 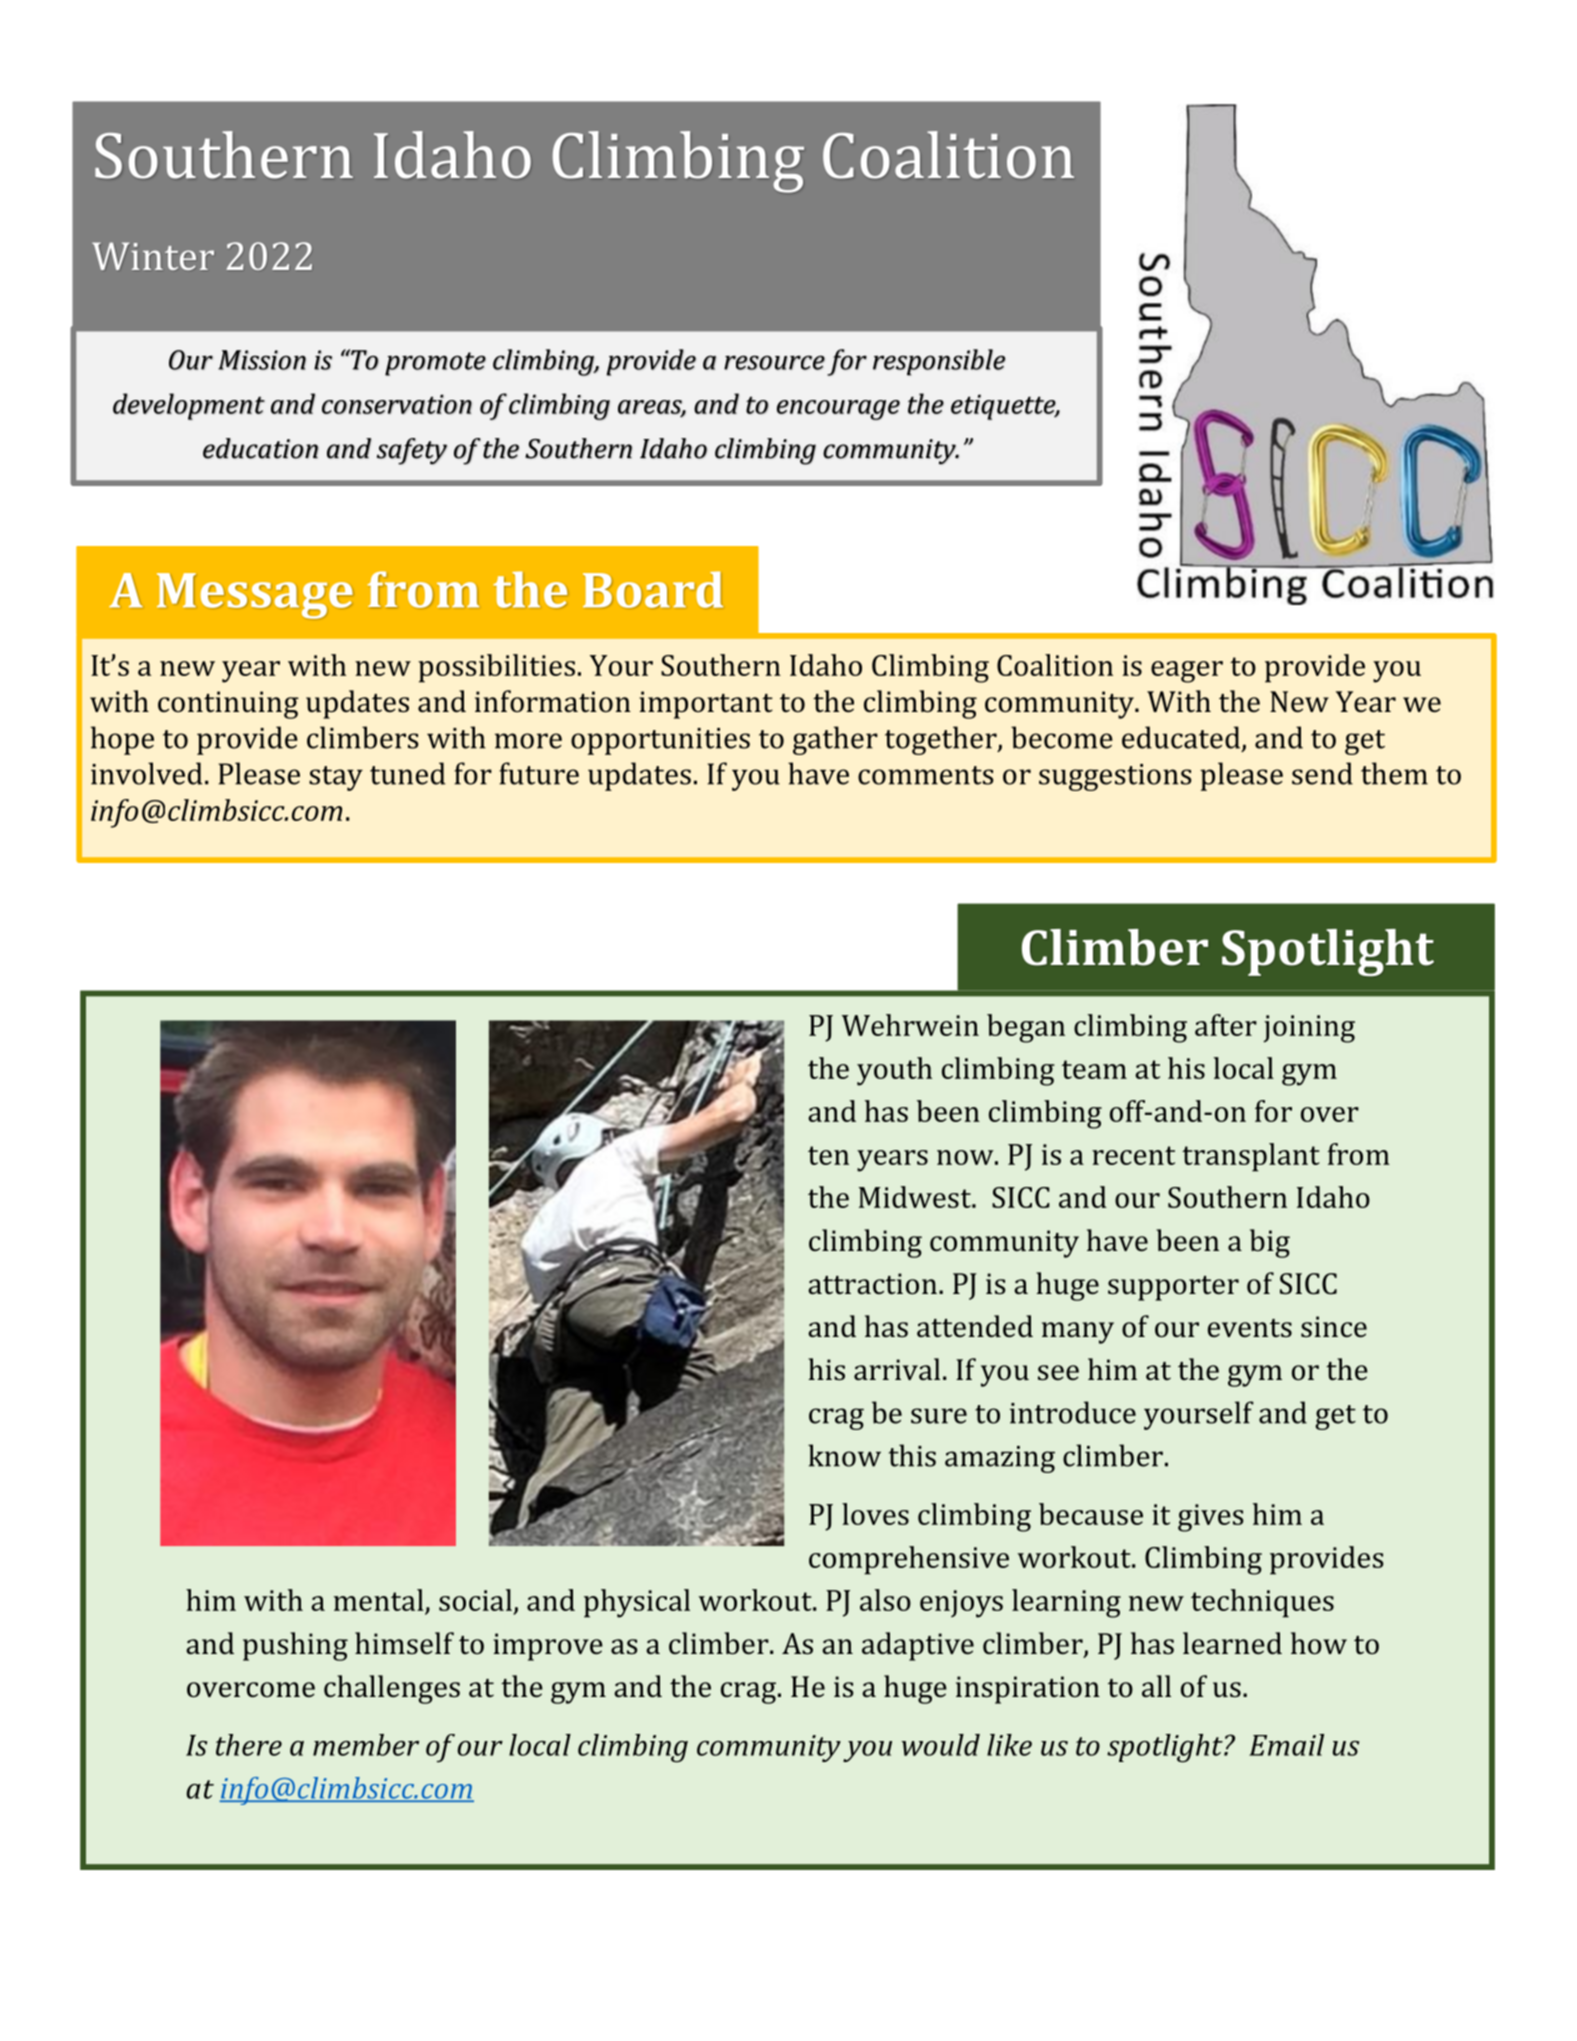 I want to click on adaptive, so click(x=918, y=1646).
